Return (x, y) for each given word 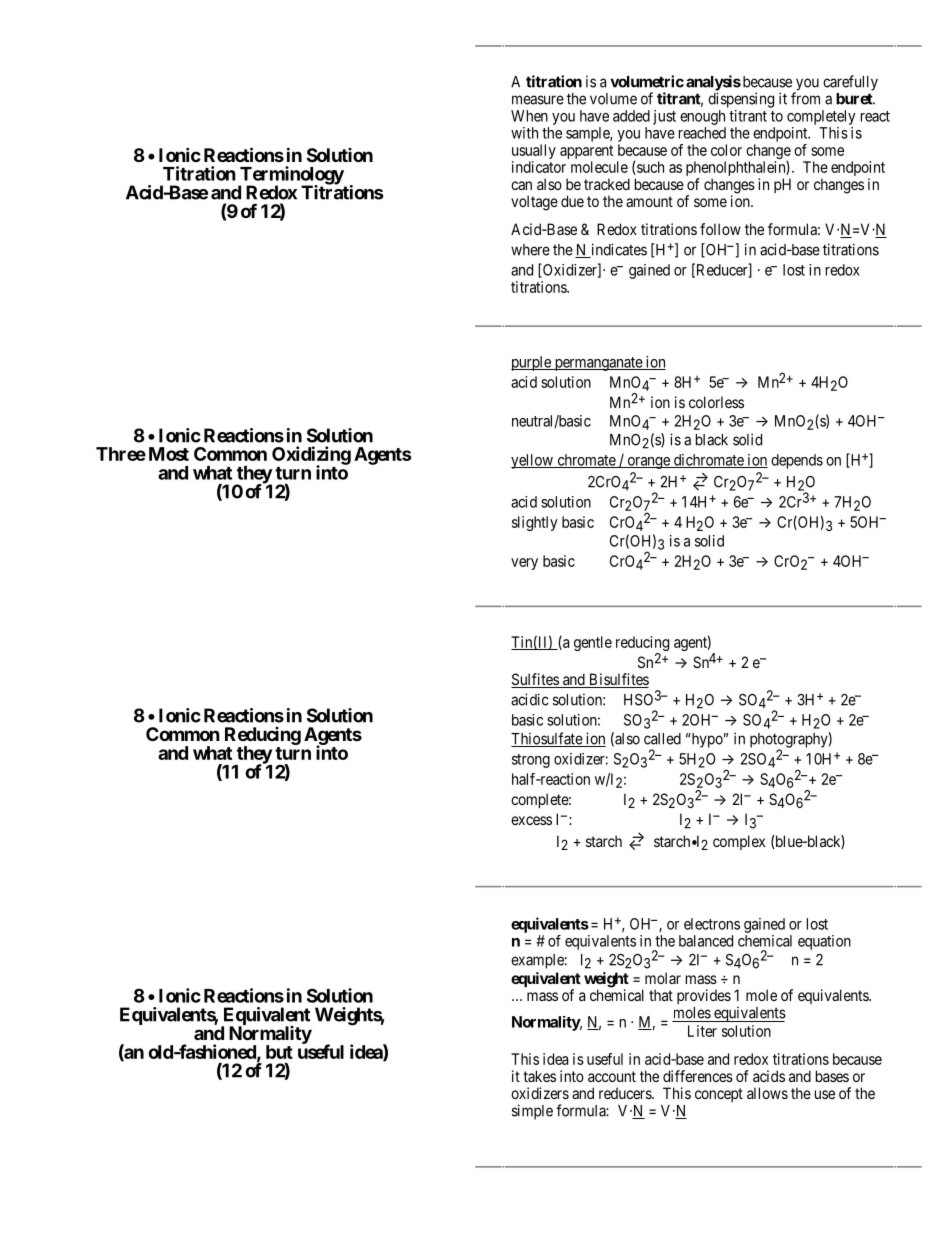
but (279, 1052)
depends (797, 461)
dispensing (741, 100)
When (529, 116)
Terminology (291, 176)
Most (169, 454)
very (524, 564)
